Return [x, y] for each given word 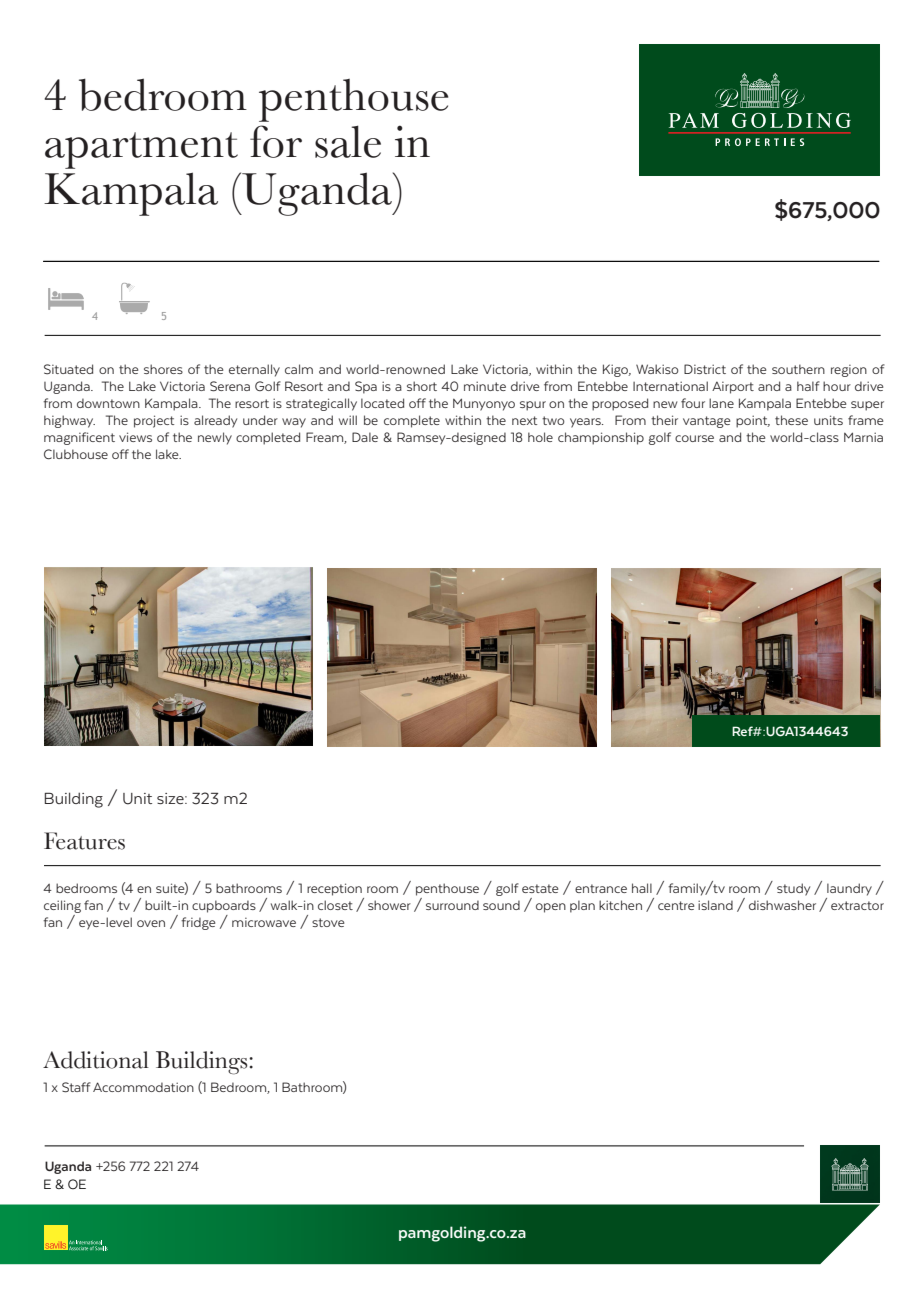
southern [798, 369]
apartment [141, 150]
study [793, 889]
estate [540, 888]
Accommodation [143, 1087]
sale [348, 141]
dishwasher [782, 905]
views [135, 437]
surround [452, 905]
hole [540, 437]
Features [84, 841]
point [753, 421]
